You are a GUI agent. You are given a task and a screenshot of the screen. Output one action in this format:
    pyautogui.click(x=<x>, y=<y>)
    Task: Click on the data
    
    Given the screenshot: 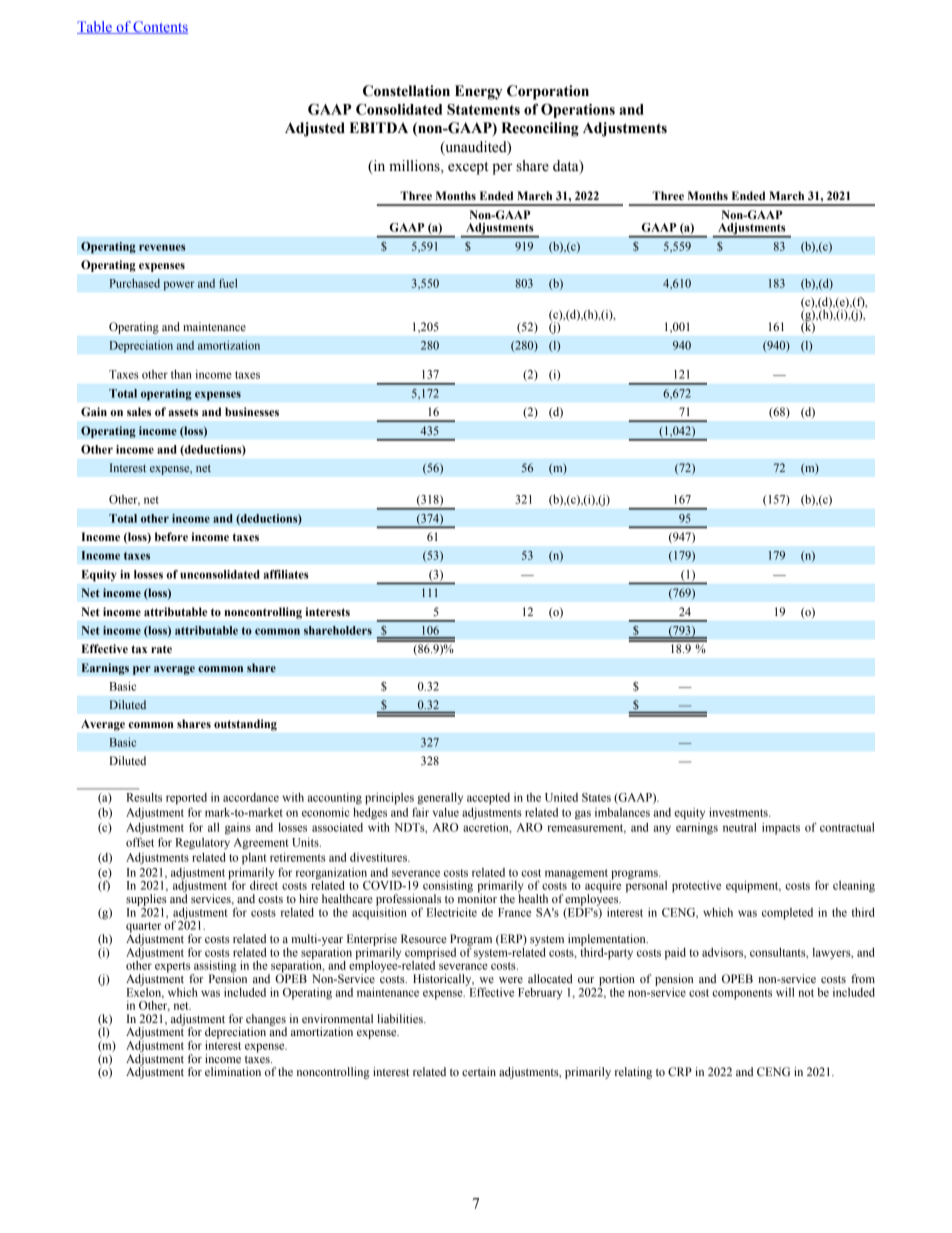 What is the action you would take?
    pyautogui.click(x=567, y=166)
